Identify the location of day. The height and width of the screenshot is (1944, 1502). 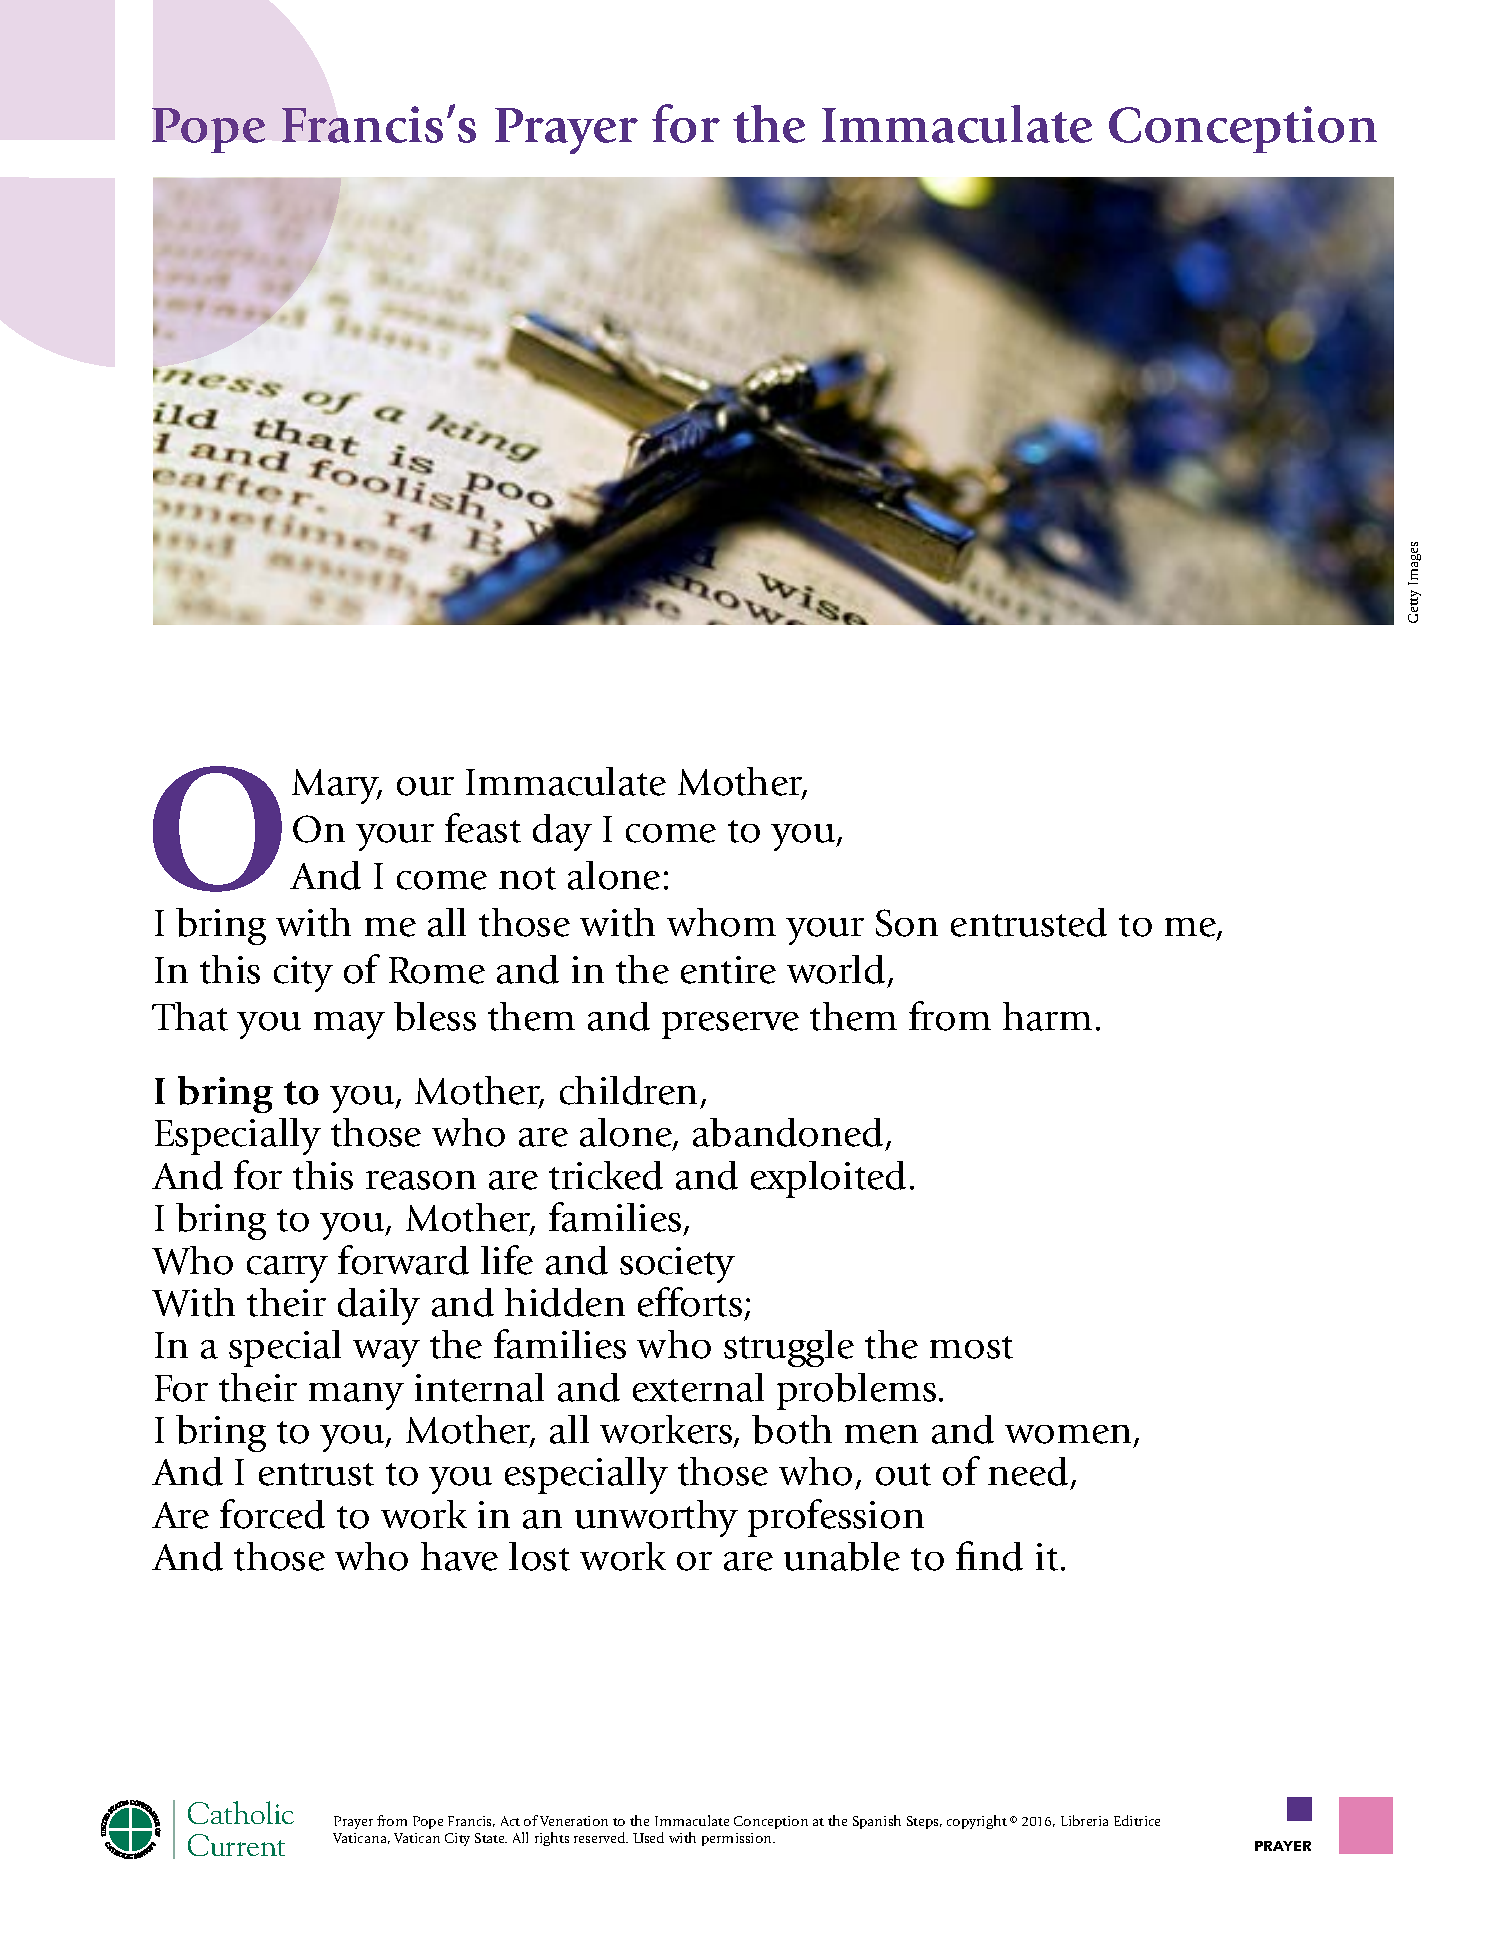
(562, 832).
